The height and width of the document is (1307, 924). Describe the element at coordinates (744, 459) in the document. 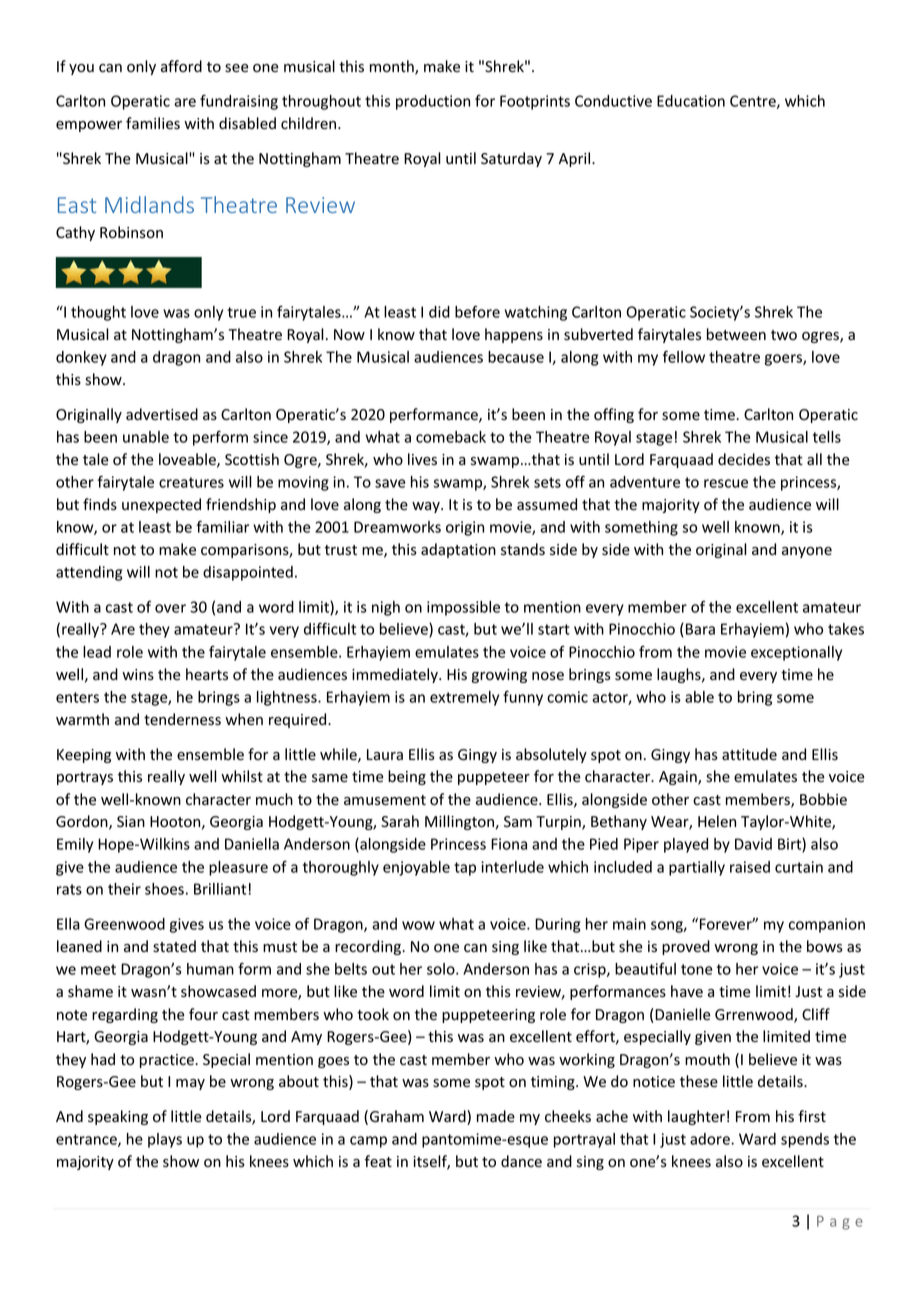

I see `decides` at that location.
